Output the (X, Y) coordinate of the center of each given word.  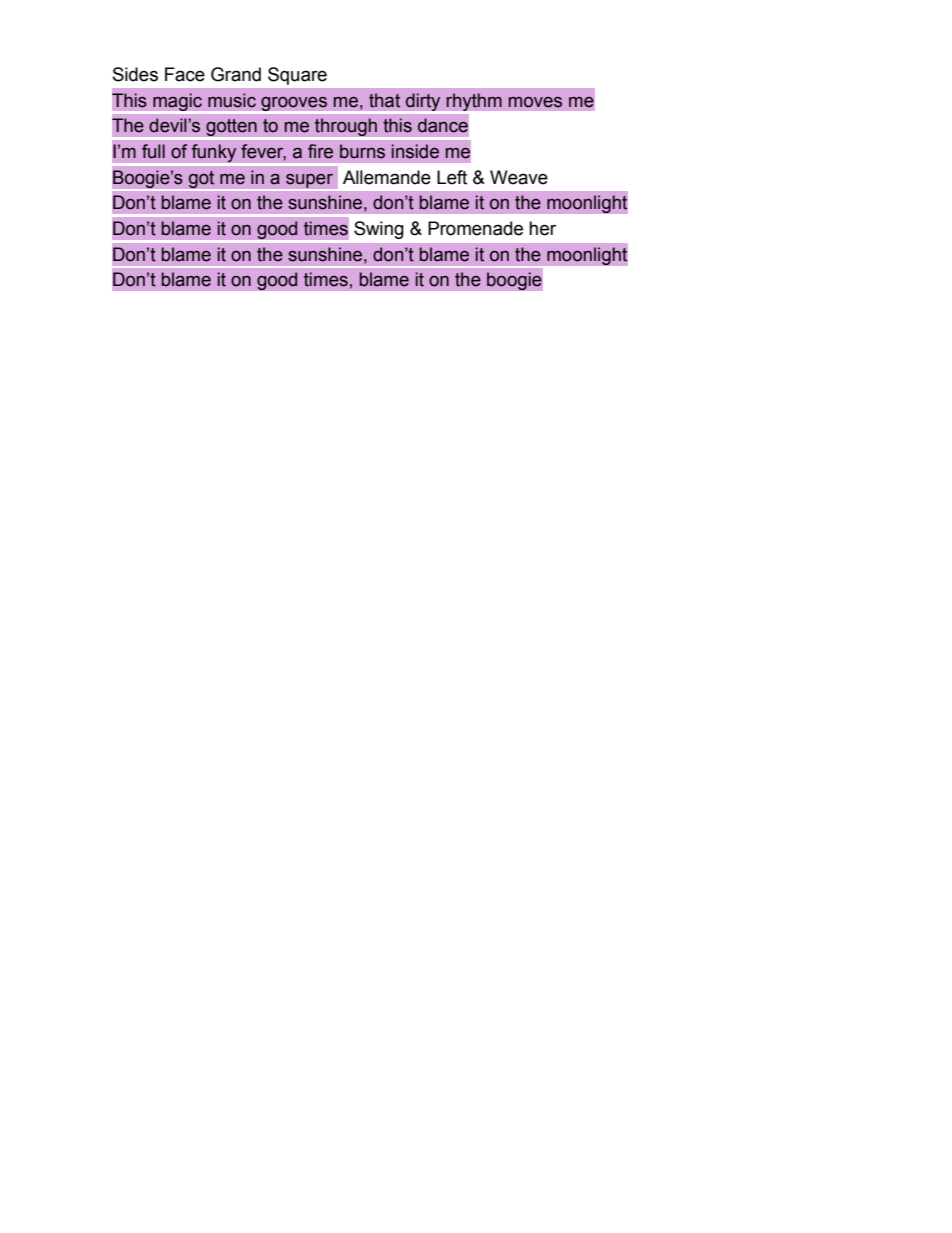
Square (297, 76)
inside (415, 151)
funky (214, 153)
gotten (231, 129)
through (346, 128)
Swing (379, 230)
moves (535, 102)
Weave (519, 177)
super (309, 182)
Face (185, 74)
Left (452, 177)
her (542, 228)
